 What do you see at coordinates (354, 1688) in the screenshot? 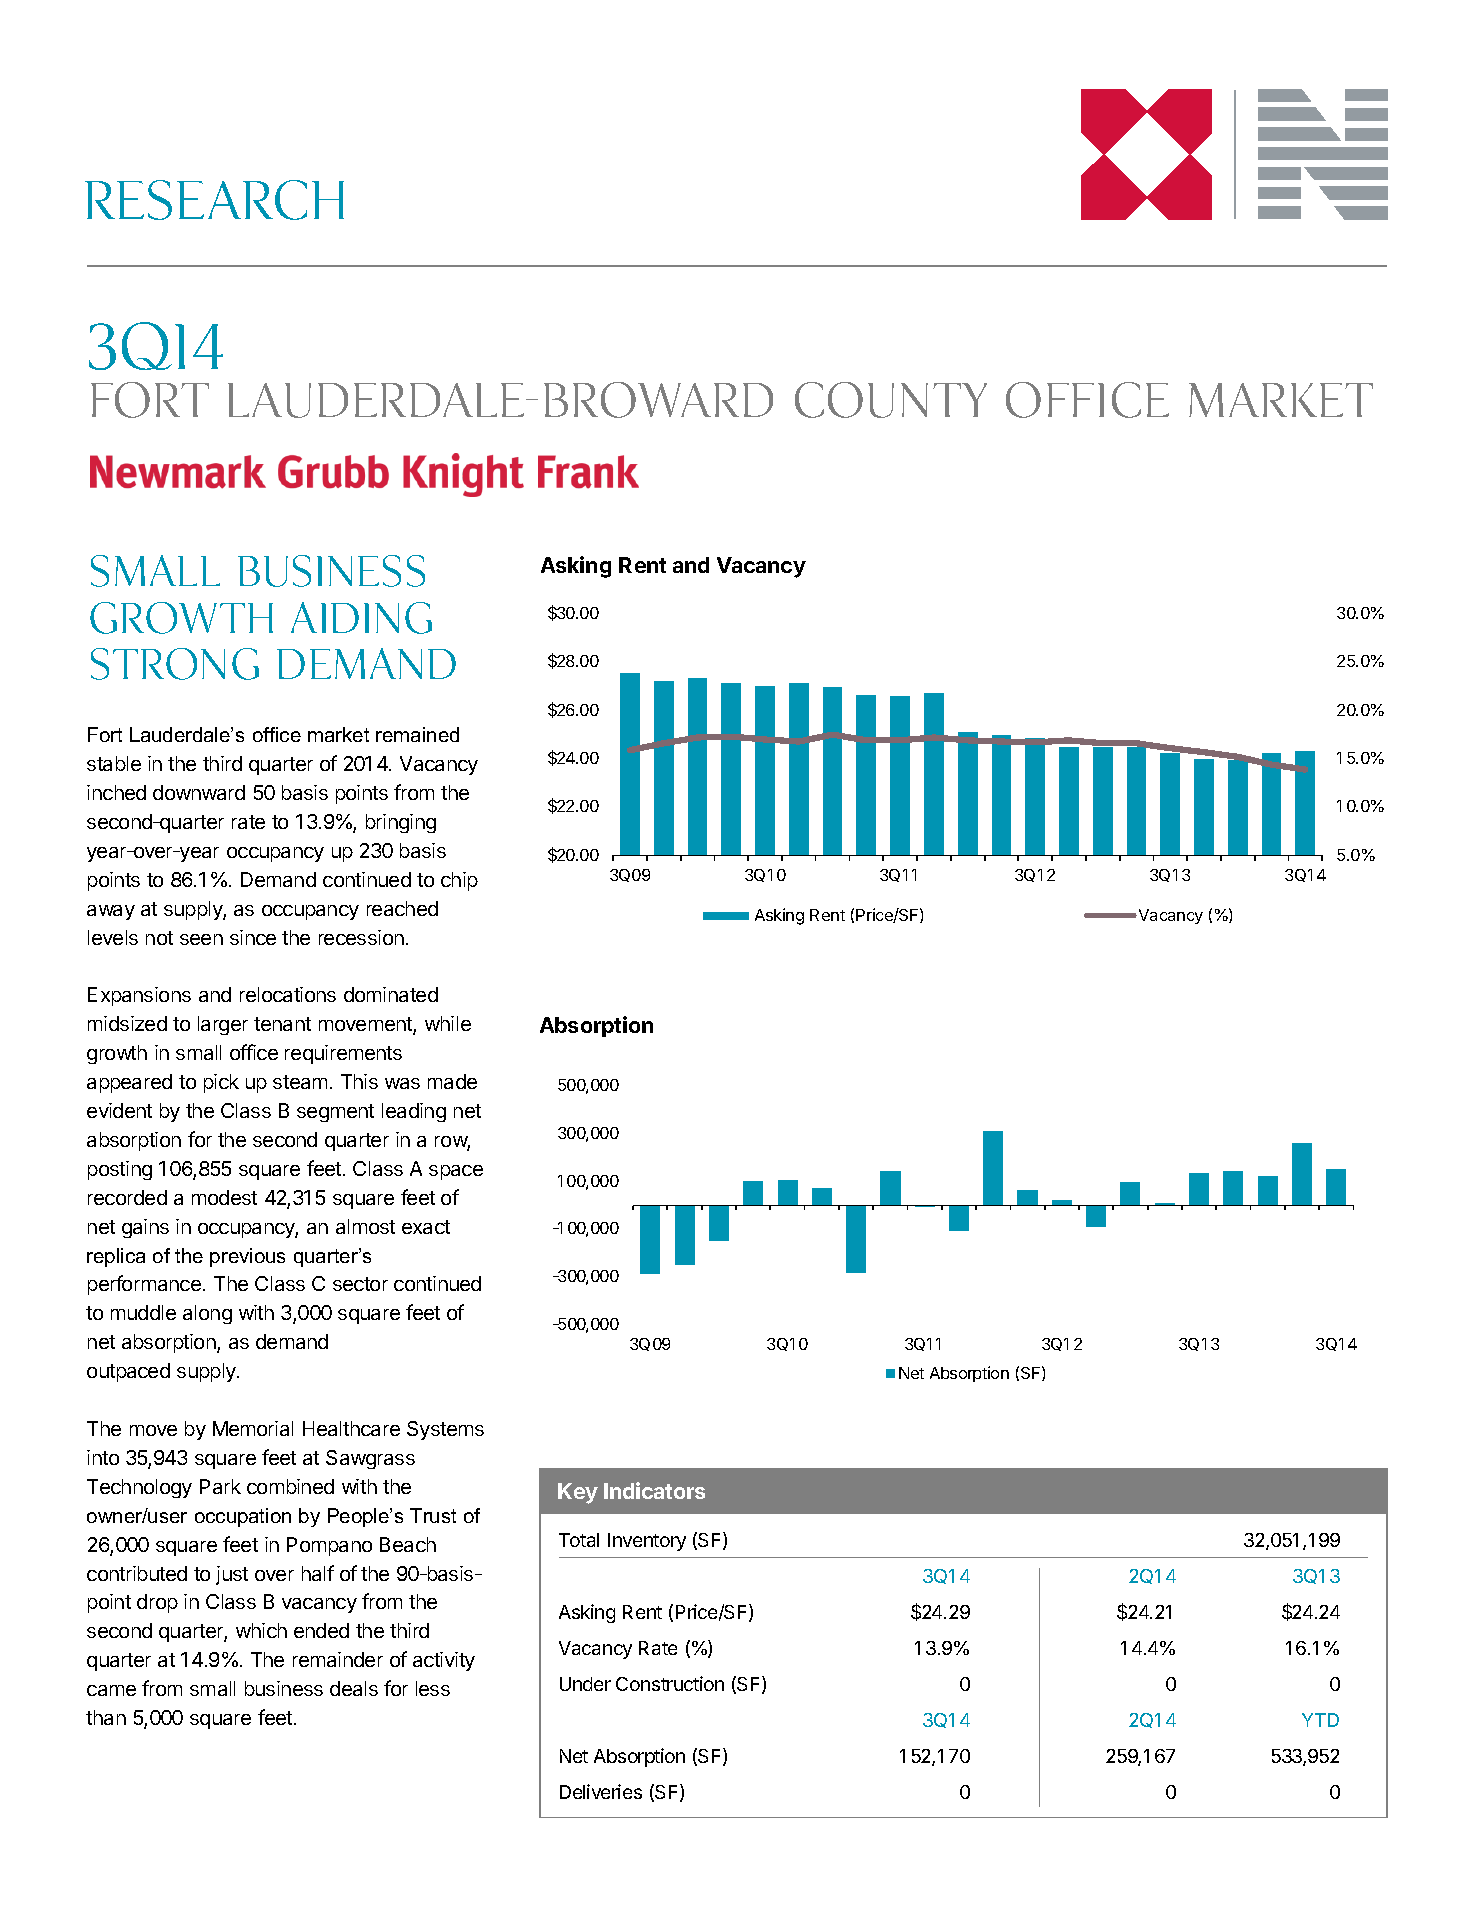
I see `deals` at bounding box center [354, 1688].
